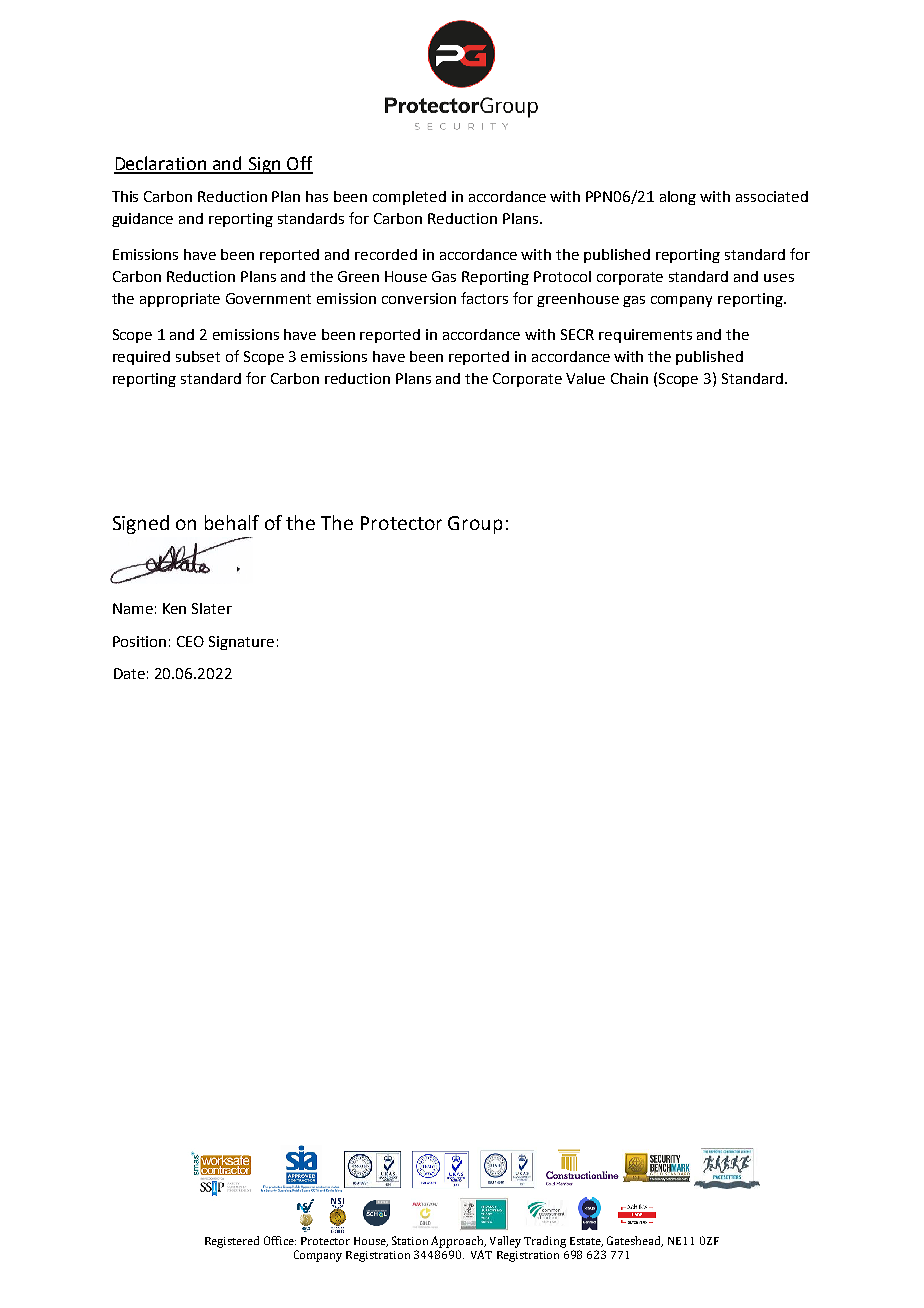  What do you see at coordinates (232, 1242) in the image?
I see `Registered` at bounding box center [232, 1242].
